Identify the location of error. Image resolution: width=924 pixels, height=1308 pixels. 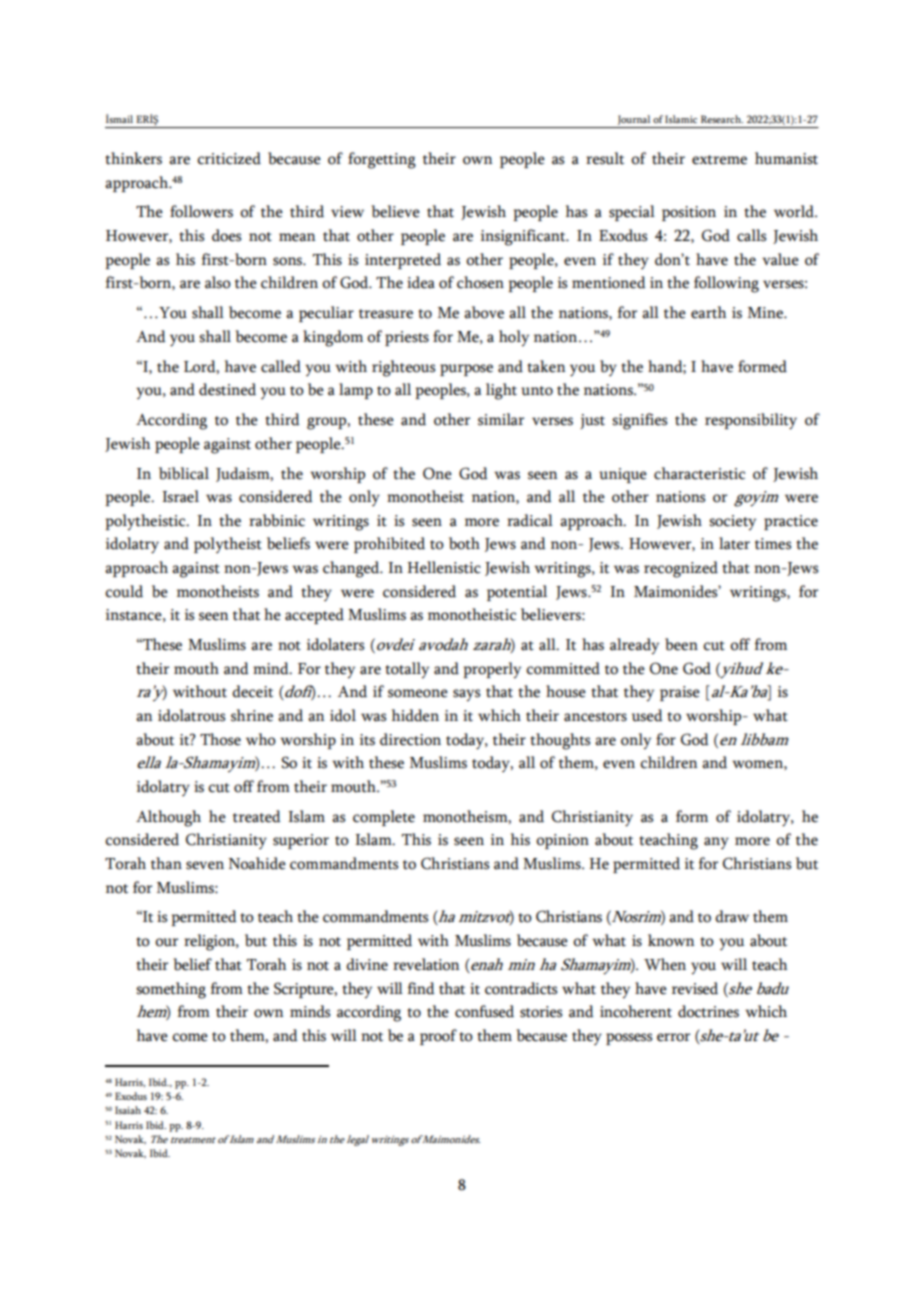
(673, 1037).
